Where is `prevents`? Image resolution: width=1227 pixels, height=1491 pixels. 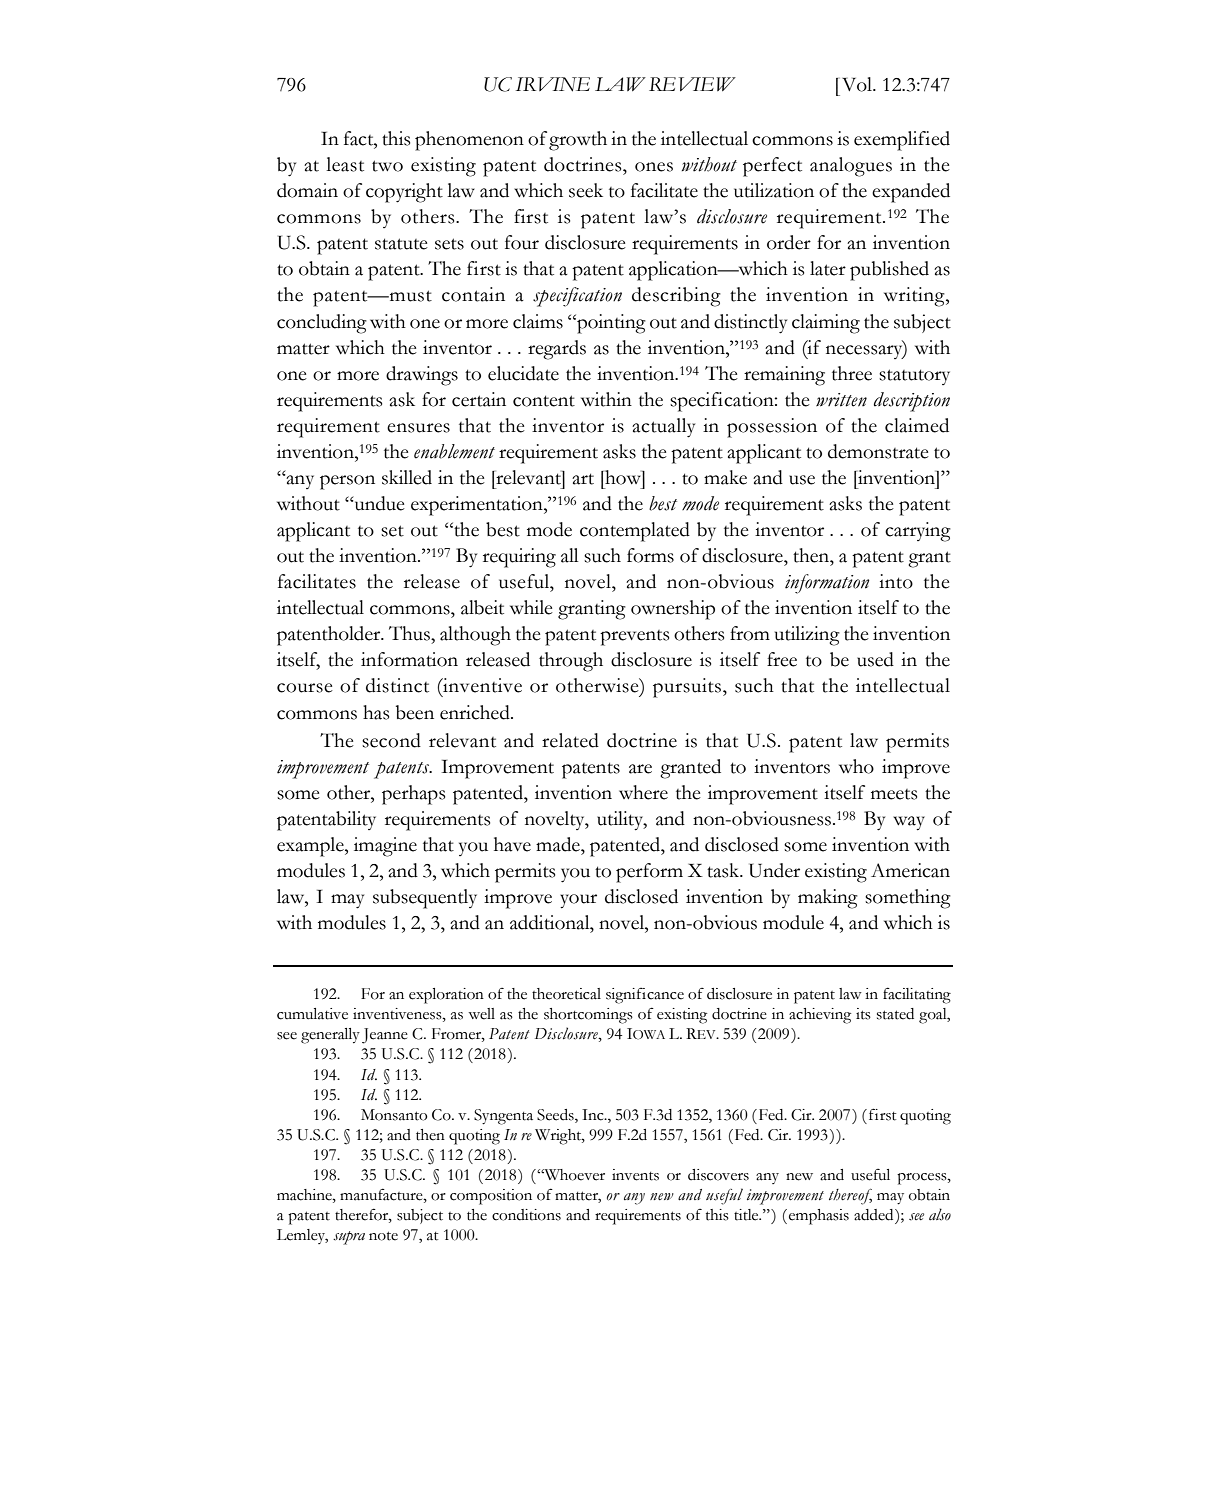
prevents is located at coordinates (634, 638).
